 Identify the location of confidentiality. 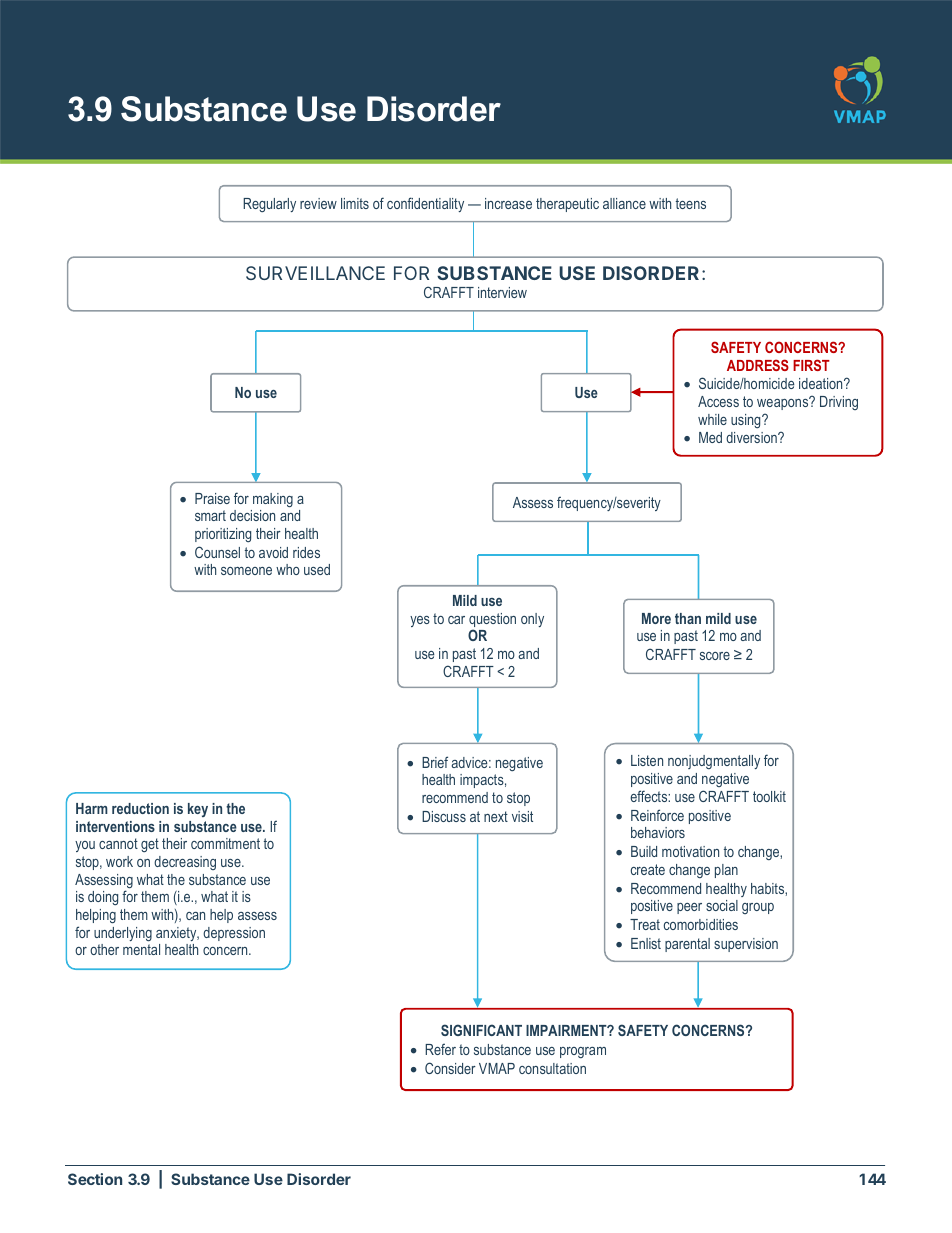
(425, 204).
